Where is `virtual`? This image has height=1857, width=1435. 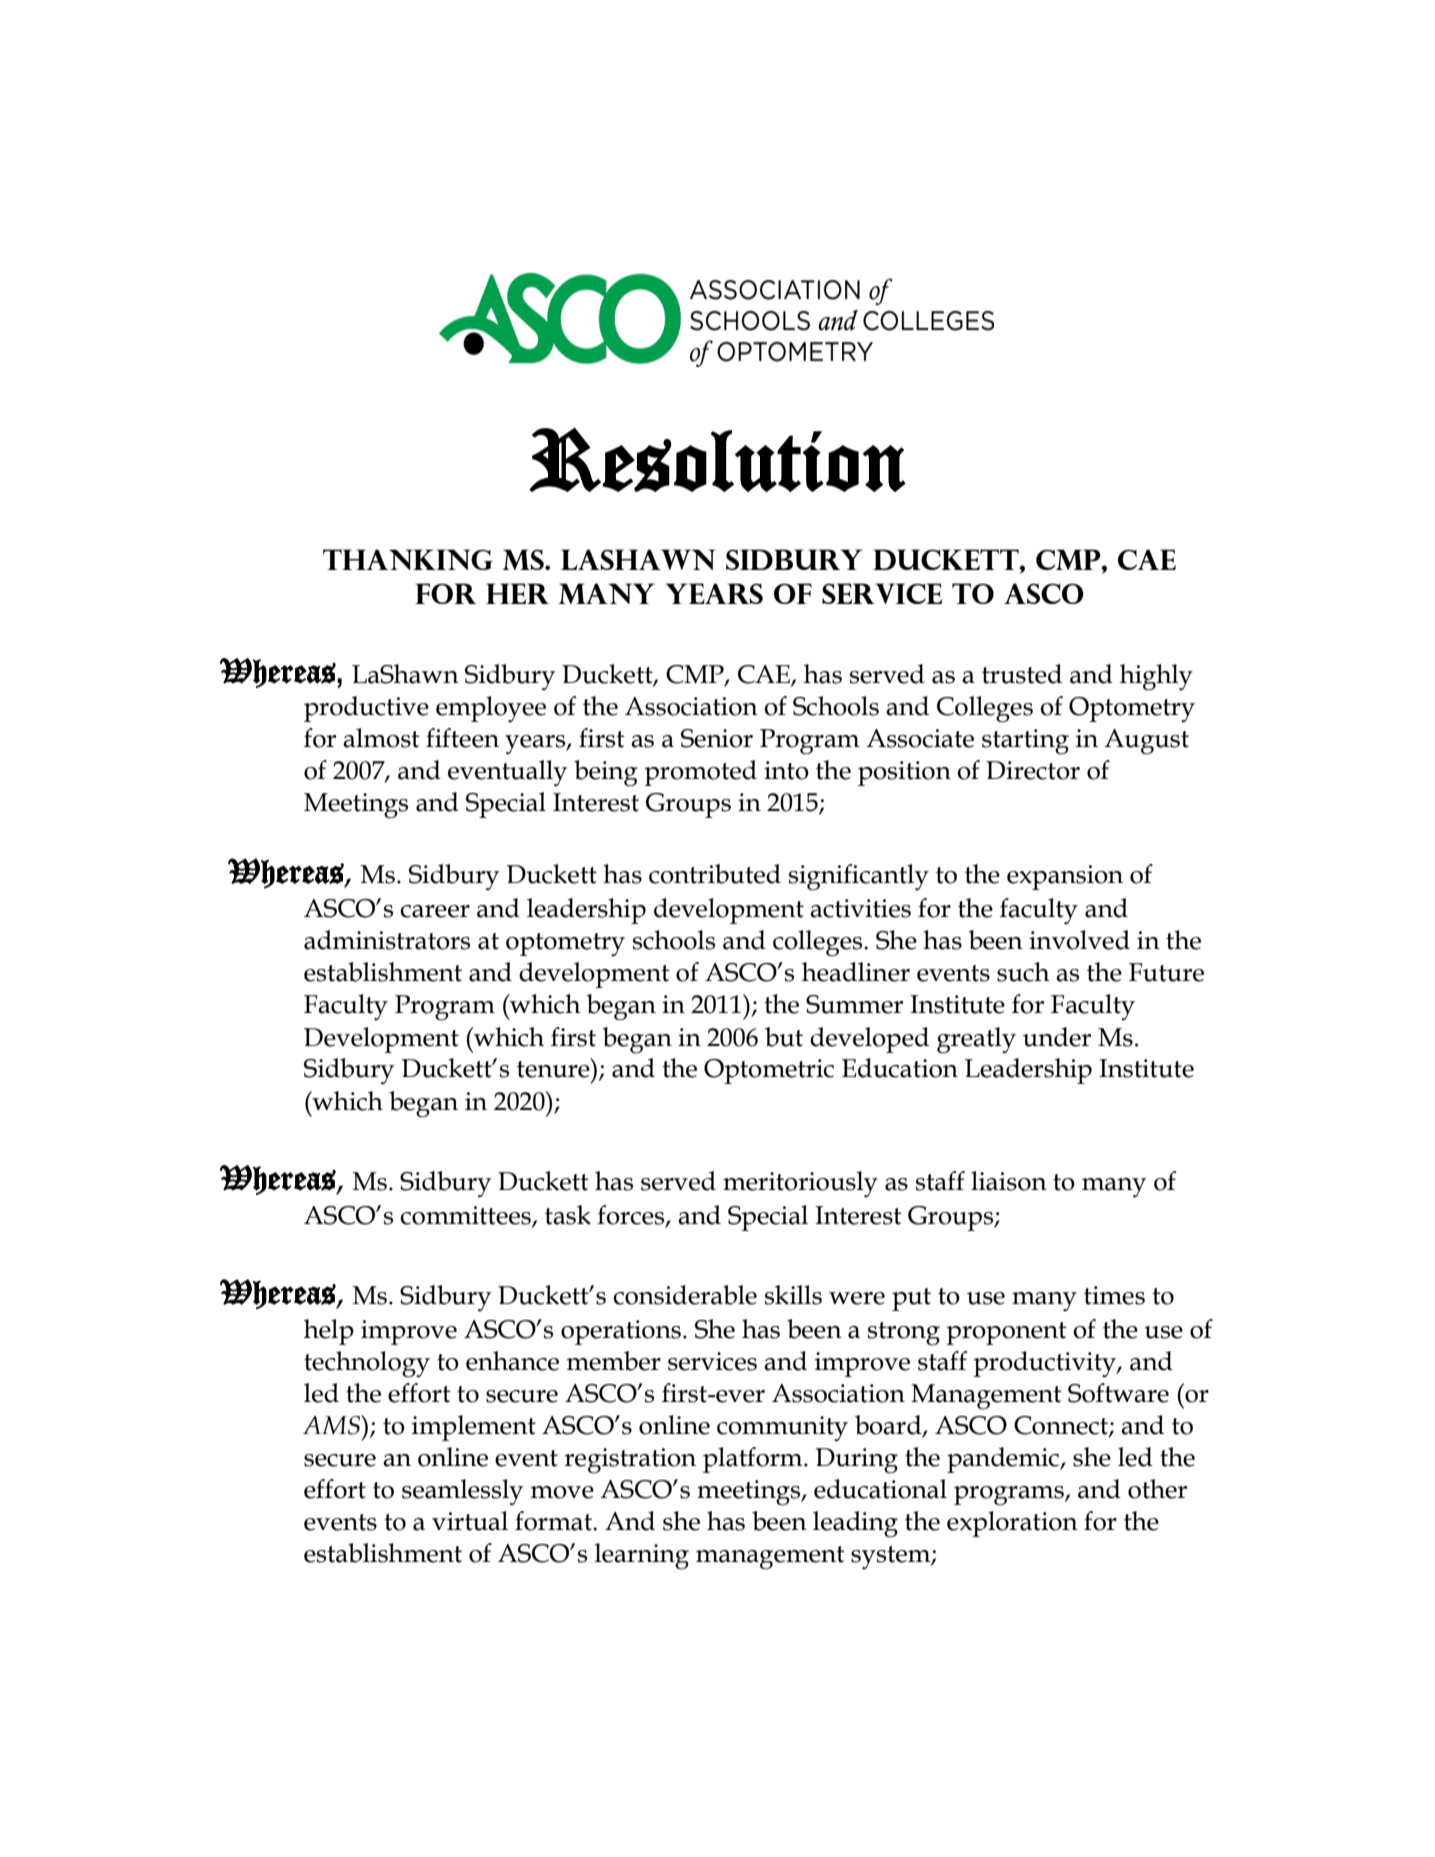
virtual is located at coordinates (470, 1521).
